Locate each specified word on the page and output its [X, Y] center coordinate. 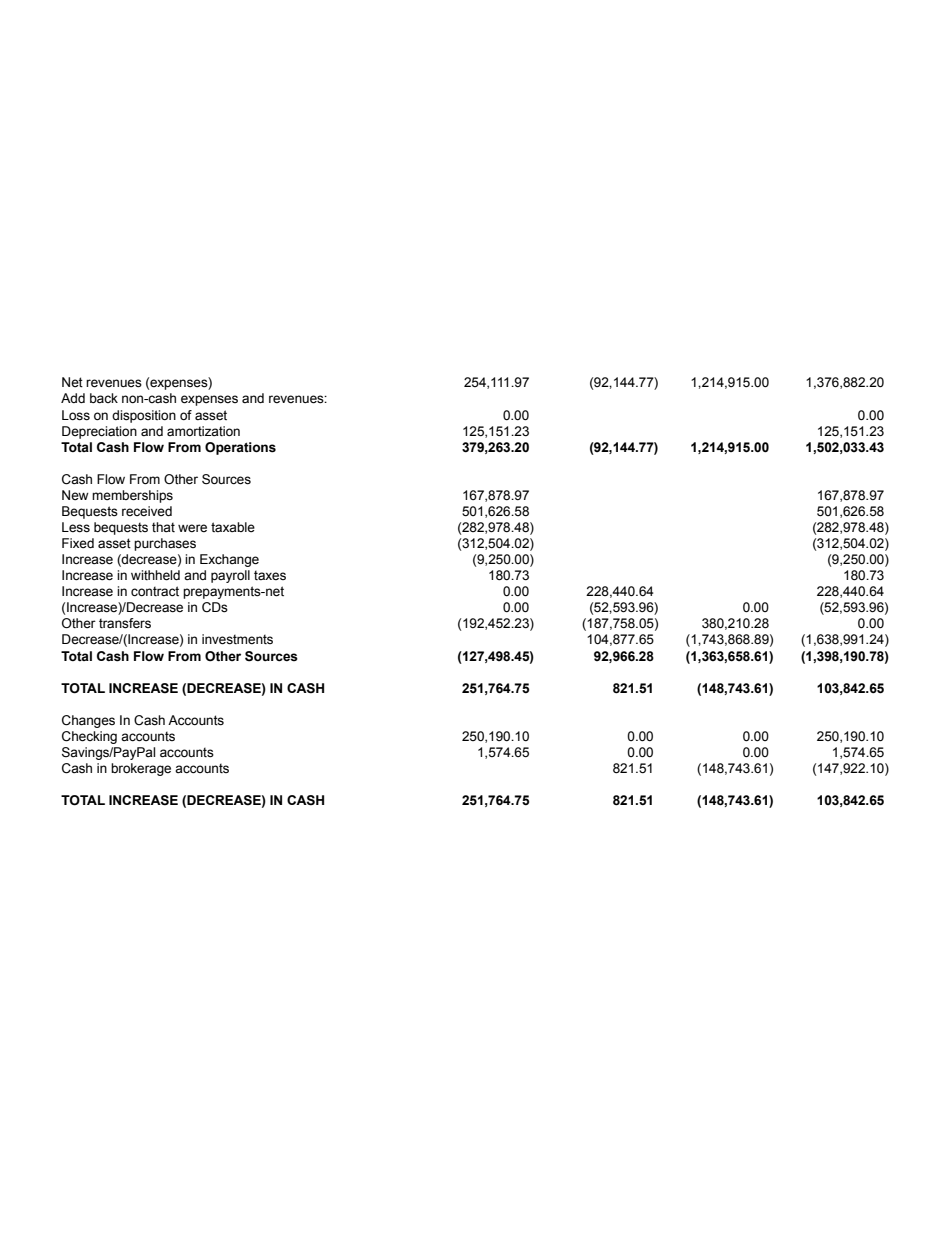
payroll [230, 576]
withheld [155, 575]
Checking [89, 737]
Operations [240, 448]
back [104, 398]
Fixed [78, 543]
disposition [144, 416]
